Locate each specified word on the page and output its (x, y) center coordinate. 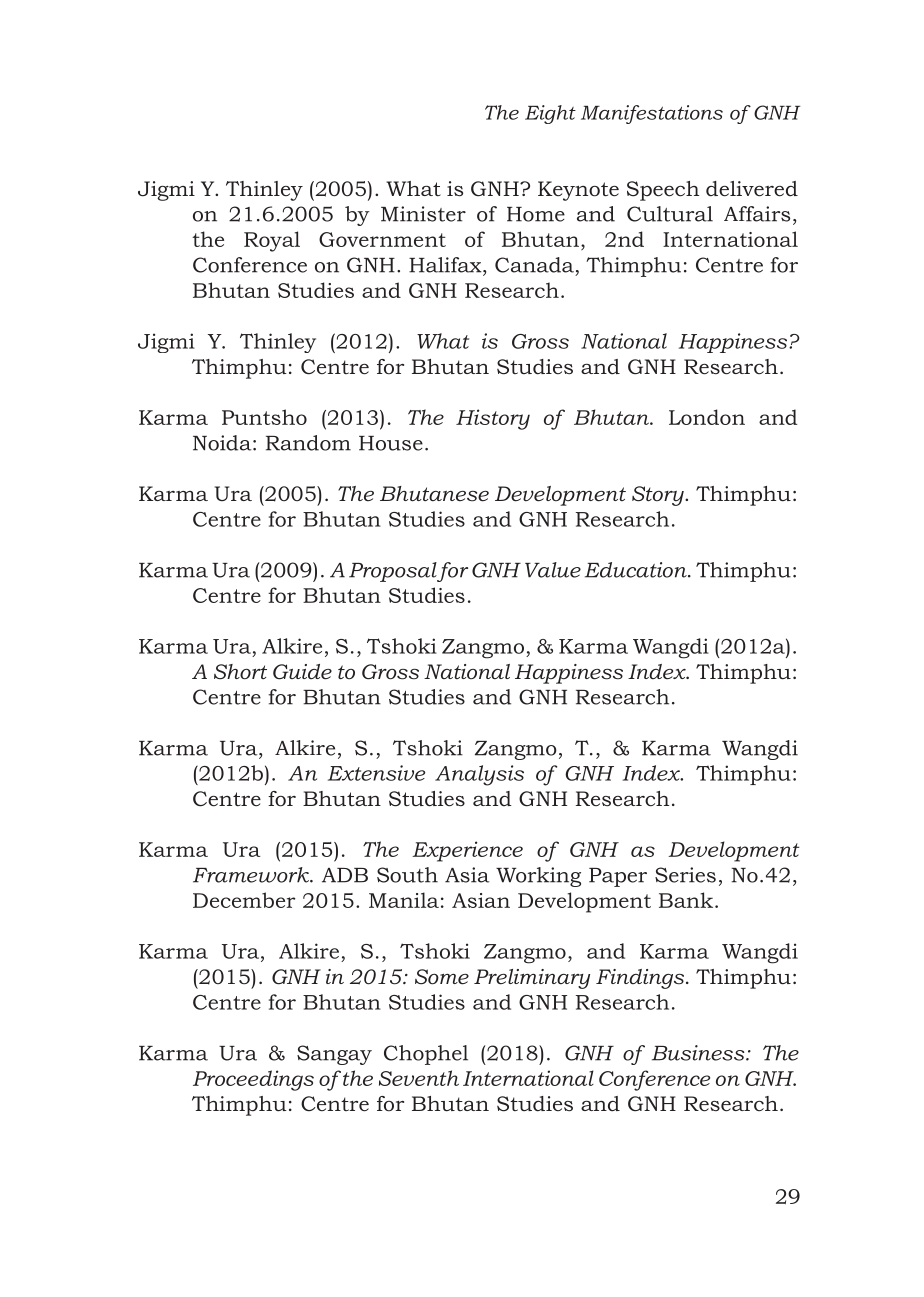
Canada (534, 265)
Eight (550, 114)
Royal (272, 241)
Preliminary (532, 979)
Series (685, 875)
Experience (467, 851)
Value (553, 570)
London (707, 417)
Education (637, 570)
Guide (302, 672)
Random (308, 443)
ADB (345, 875)
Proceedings (253, 1080)
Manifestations (652, 114)
